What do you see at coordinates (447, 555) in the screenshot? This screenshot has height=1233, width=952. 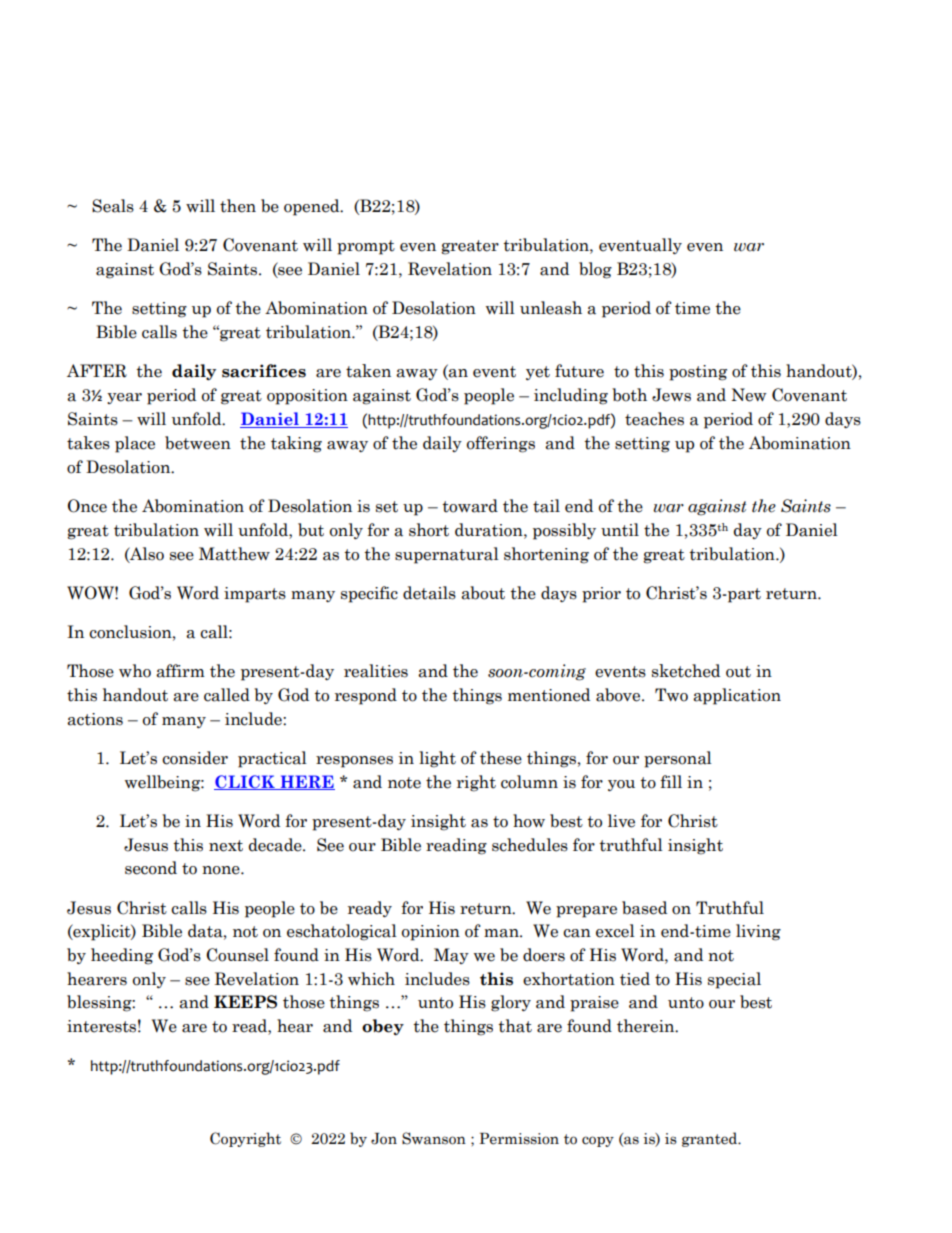 I see `supernatural` at bounding box center [447, 555].
